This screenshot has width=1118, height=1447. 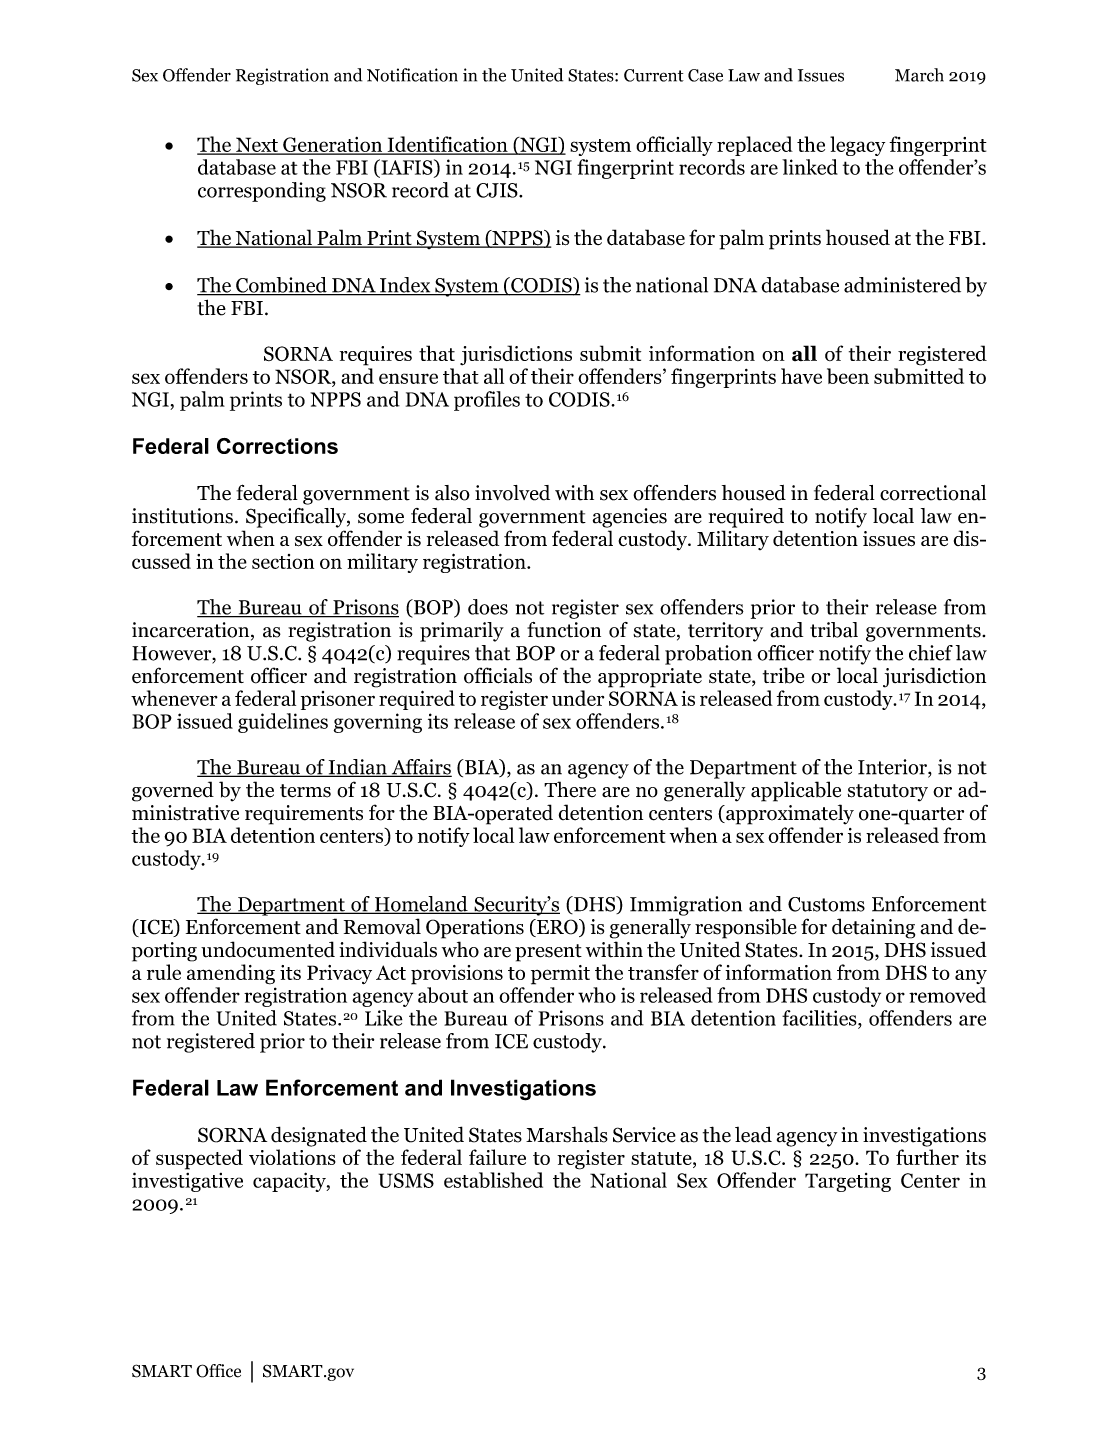 I want to click on violations, so click(x=292, y=1157).
